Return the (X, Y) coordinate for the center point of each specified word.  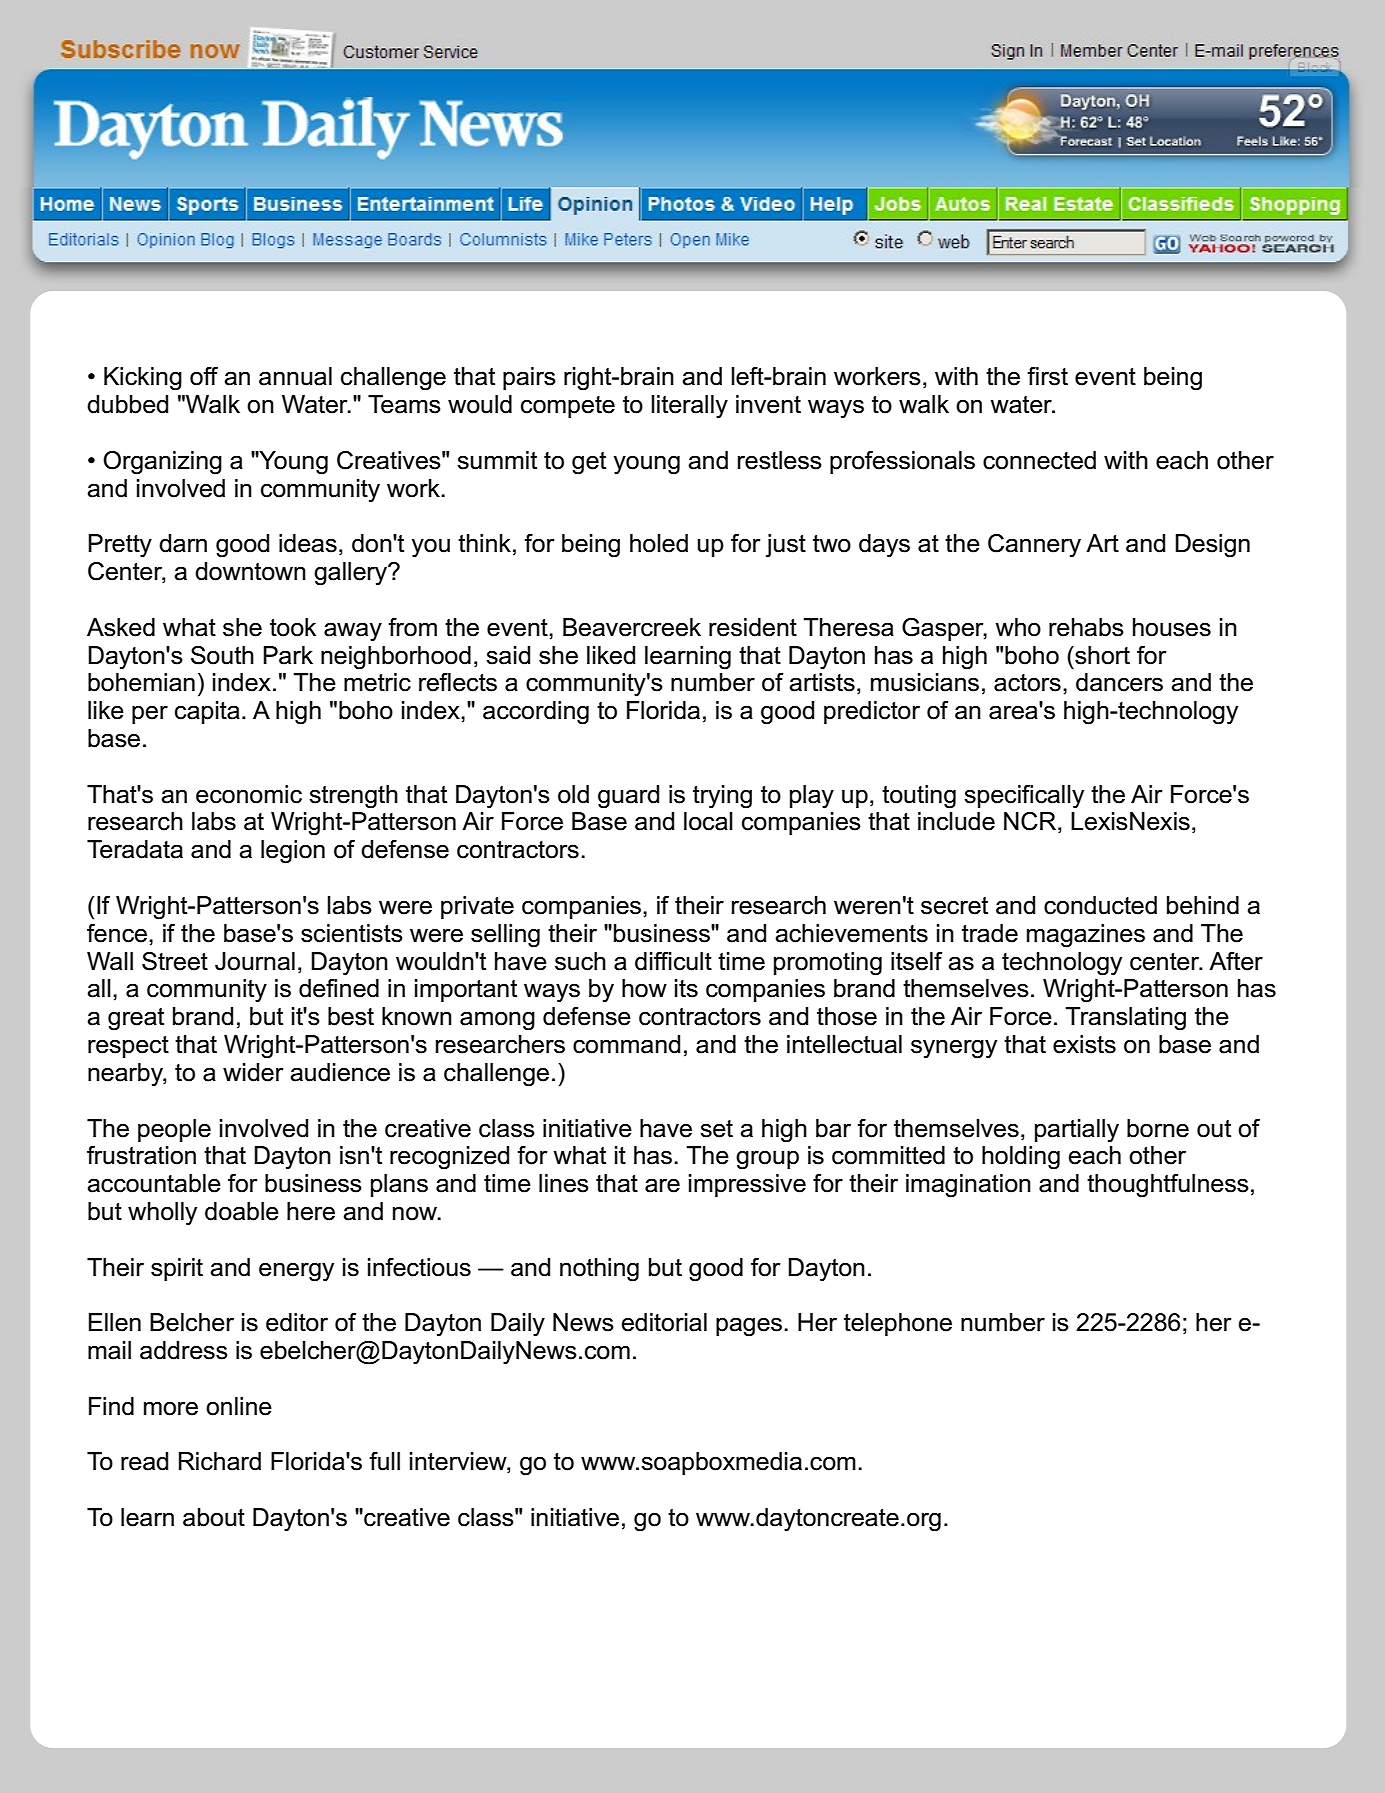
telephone (898, 1324)
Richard (220, 1461)
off (204, 376)
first (1047, 376)
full (384, 1461)
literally (689, 407)
